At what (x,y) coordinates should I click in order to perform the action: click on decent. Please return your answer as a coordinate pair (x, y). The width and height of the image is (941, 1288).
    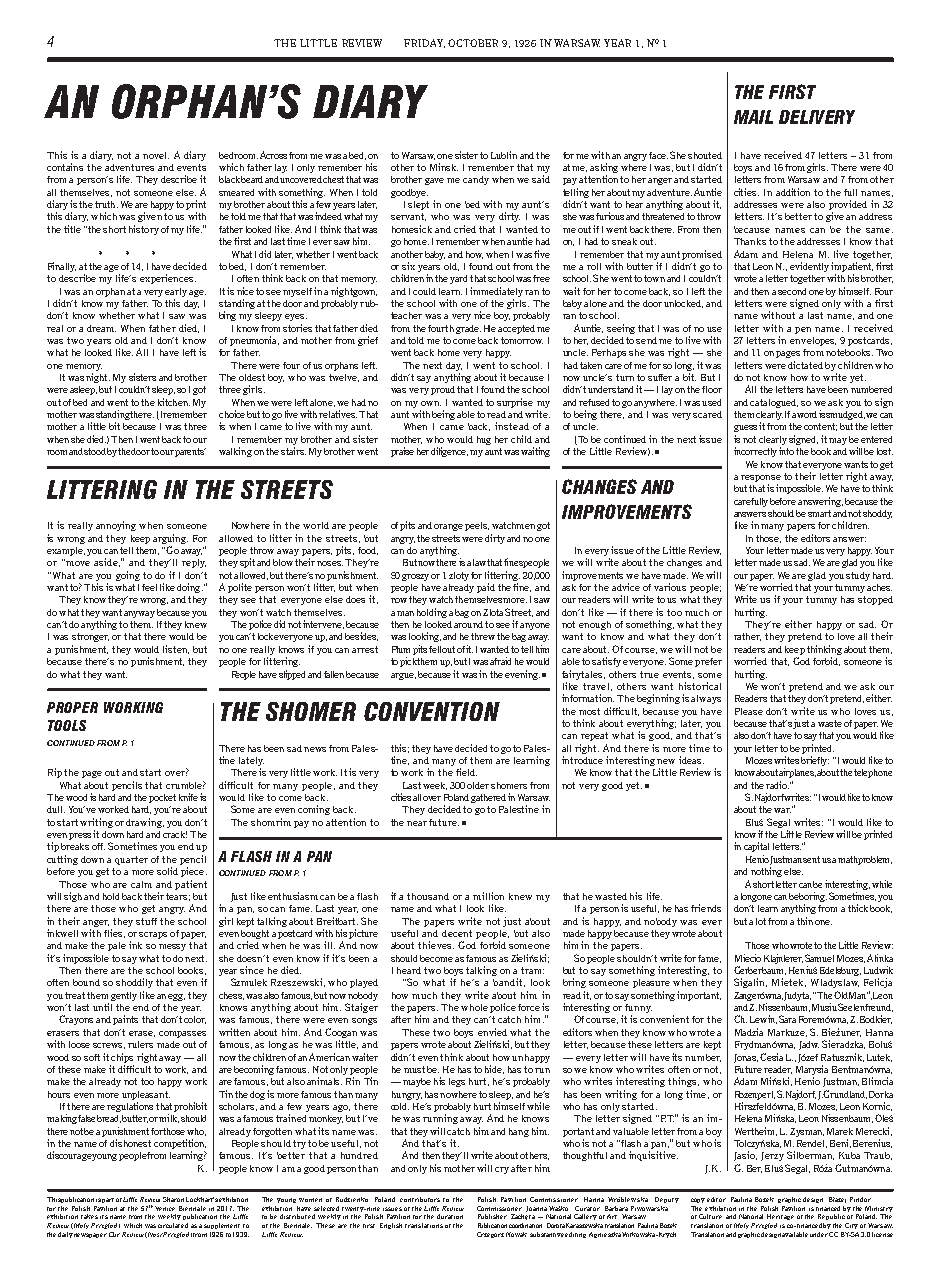
    Looking at the image, I should click on (457, 933).
